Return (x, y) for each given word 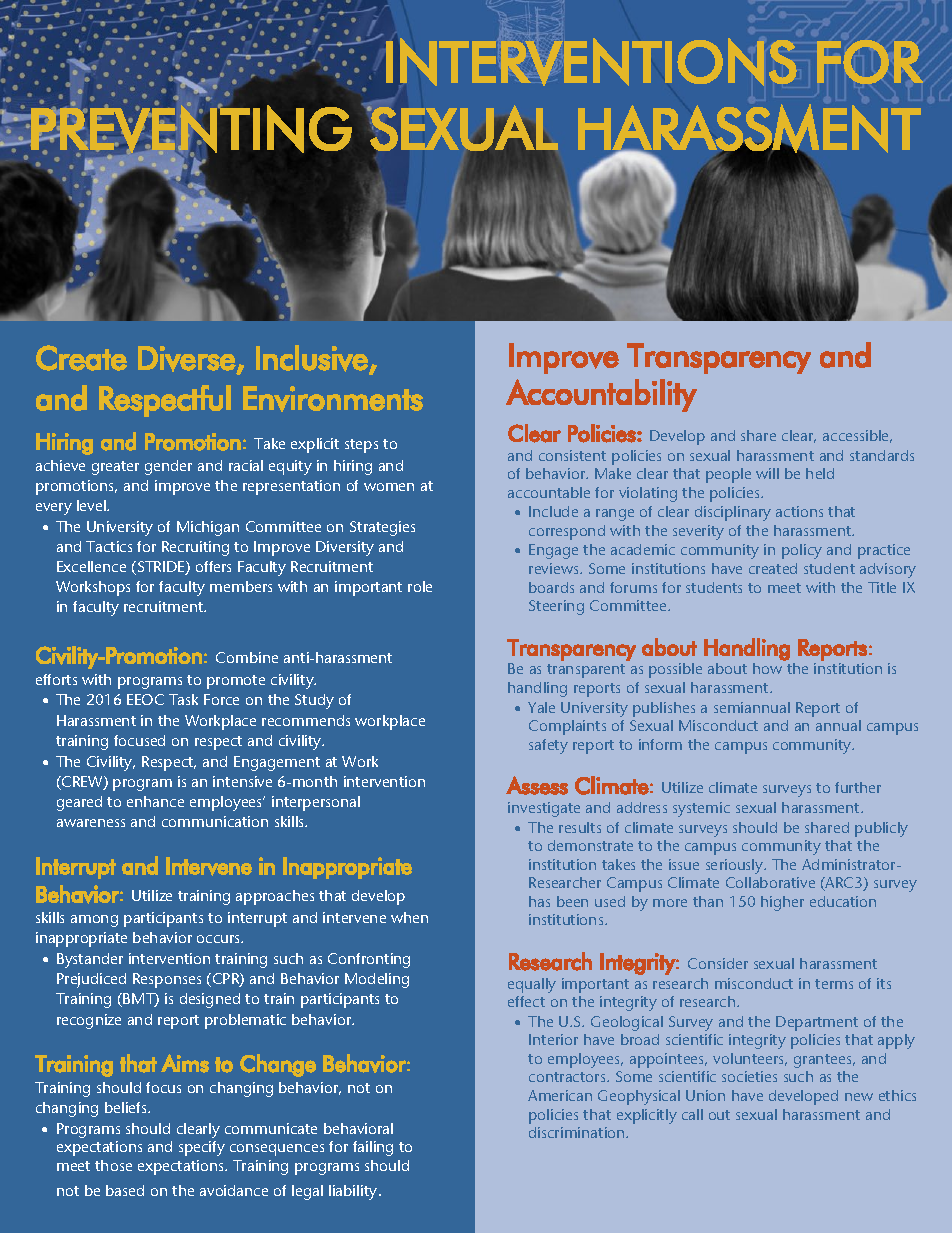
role (420, 586)
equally (532, 985)
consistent (572, 455)
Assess (537, 785)
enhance (155, 801)
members (241, 586)
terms (834, 984)
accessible (857, 436)
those (113, 1165)
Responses (167, 980)
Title (882, 587)
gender (168, 467)
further (858, 787)
